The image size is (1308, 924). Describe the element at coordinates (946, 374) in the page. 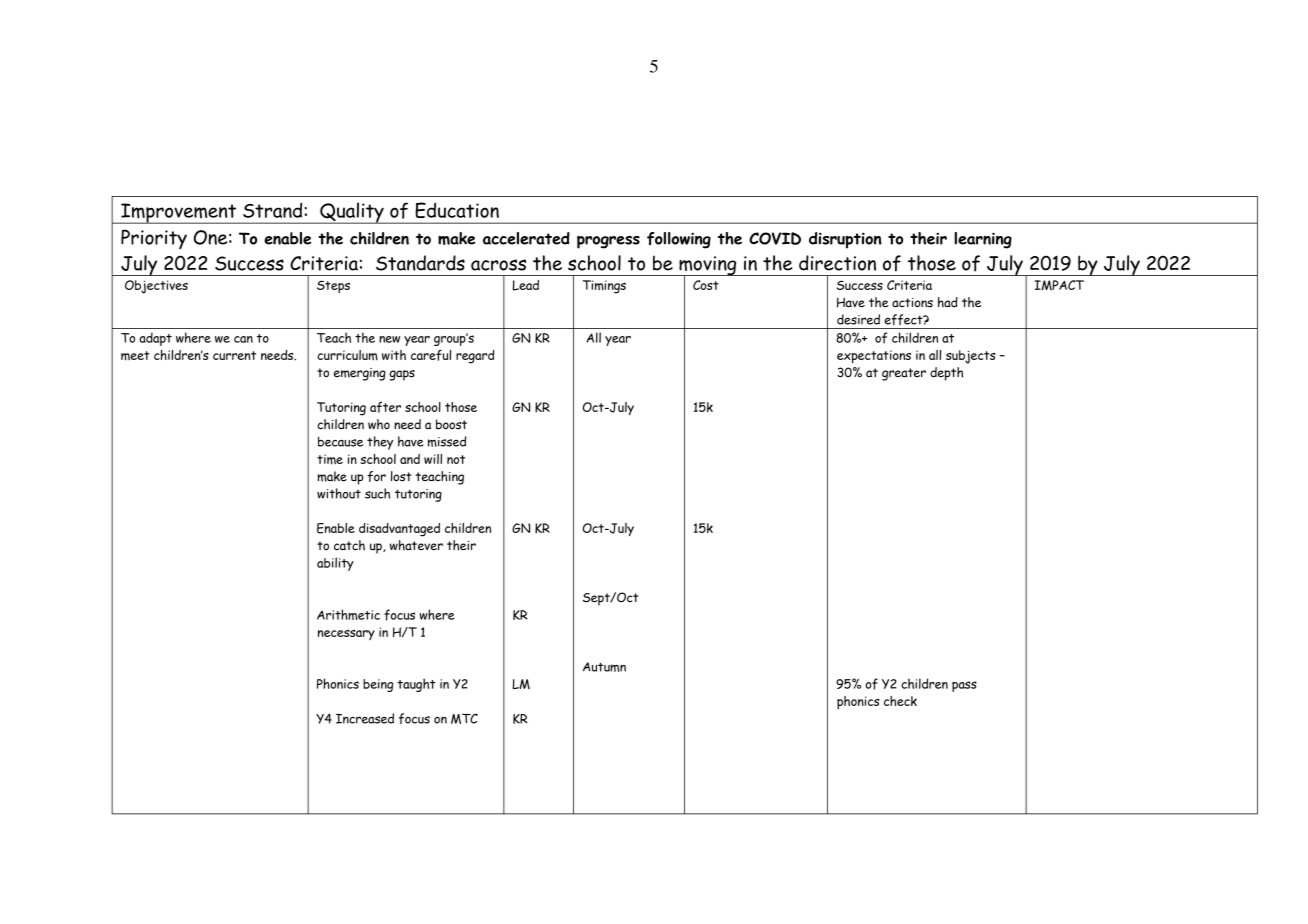

I see `depth` at that location.
